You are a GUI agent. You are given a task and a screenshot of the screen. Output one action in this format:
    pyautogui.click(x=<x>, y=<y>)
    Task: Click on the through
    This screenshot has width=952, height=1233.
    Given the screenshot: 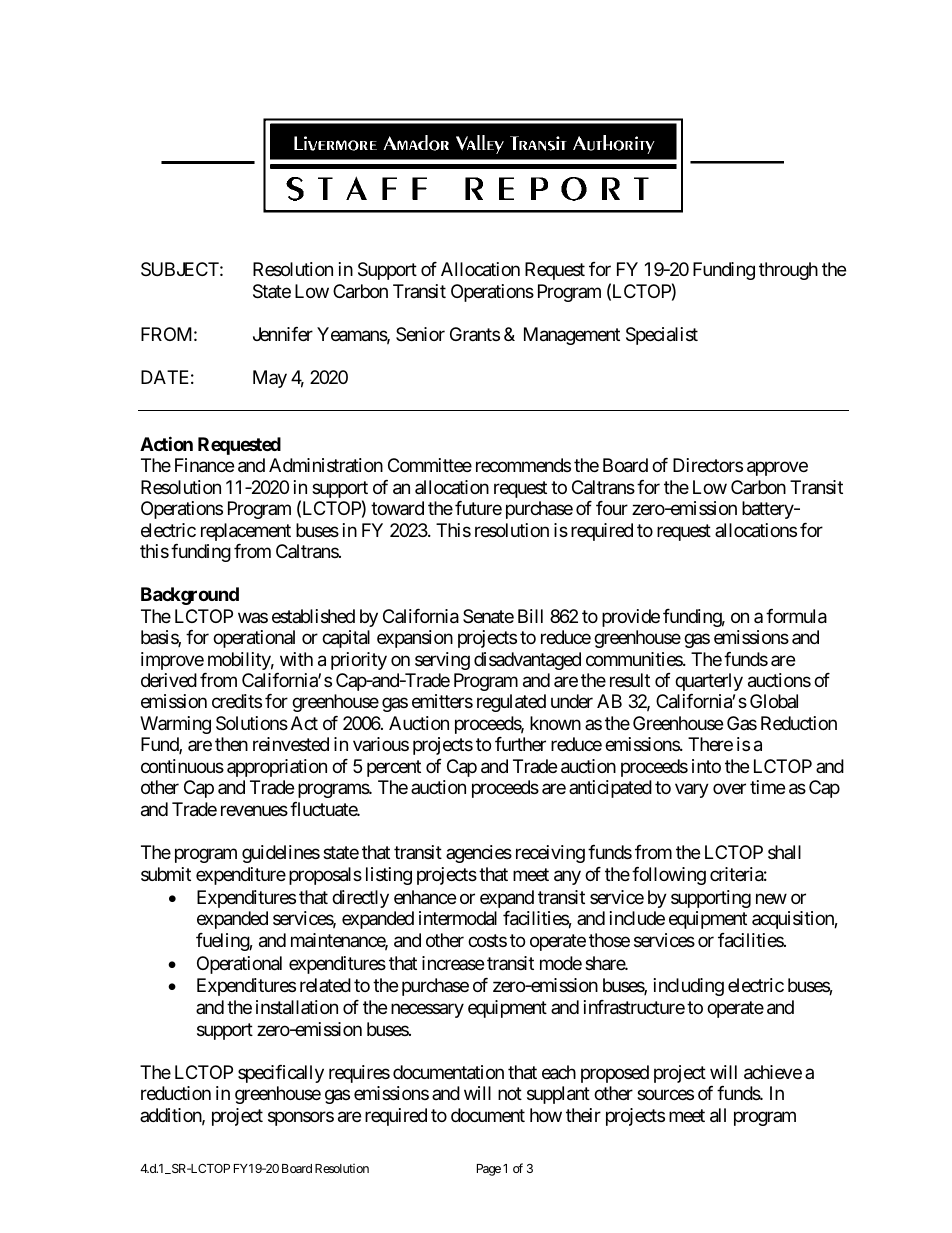 What is the action you would take?
    pyautogui.click(x=788, y=271)
